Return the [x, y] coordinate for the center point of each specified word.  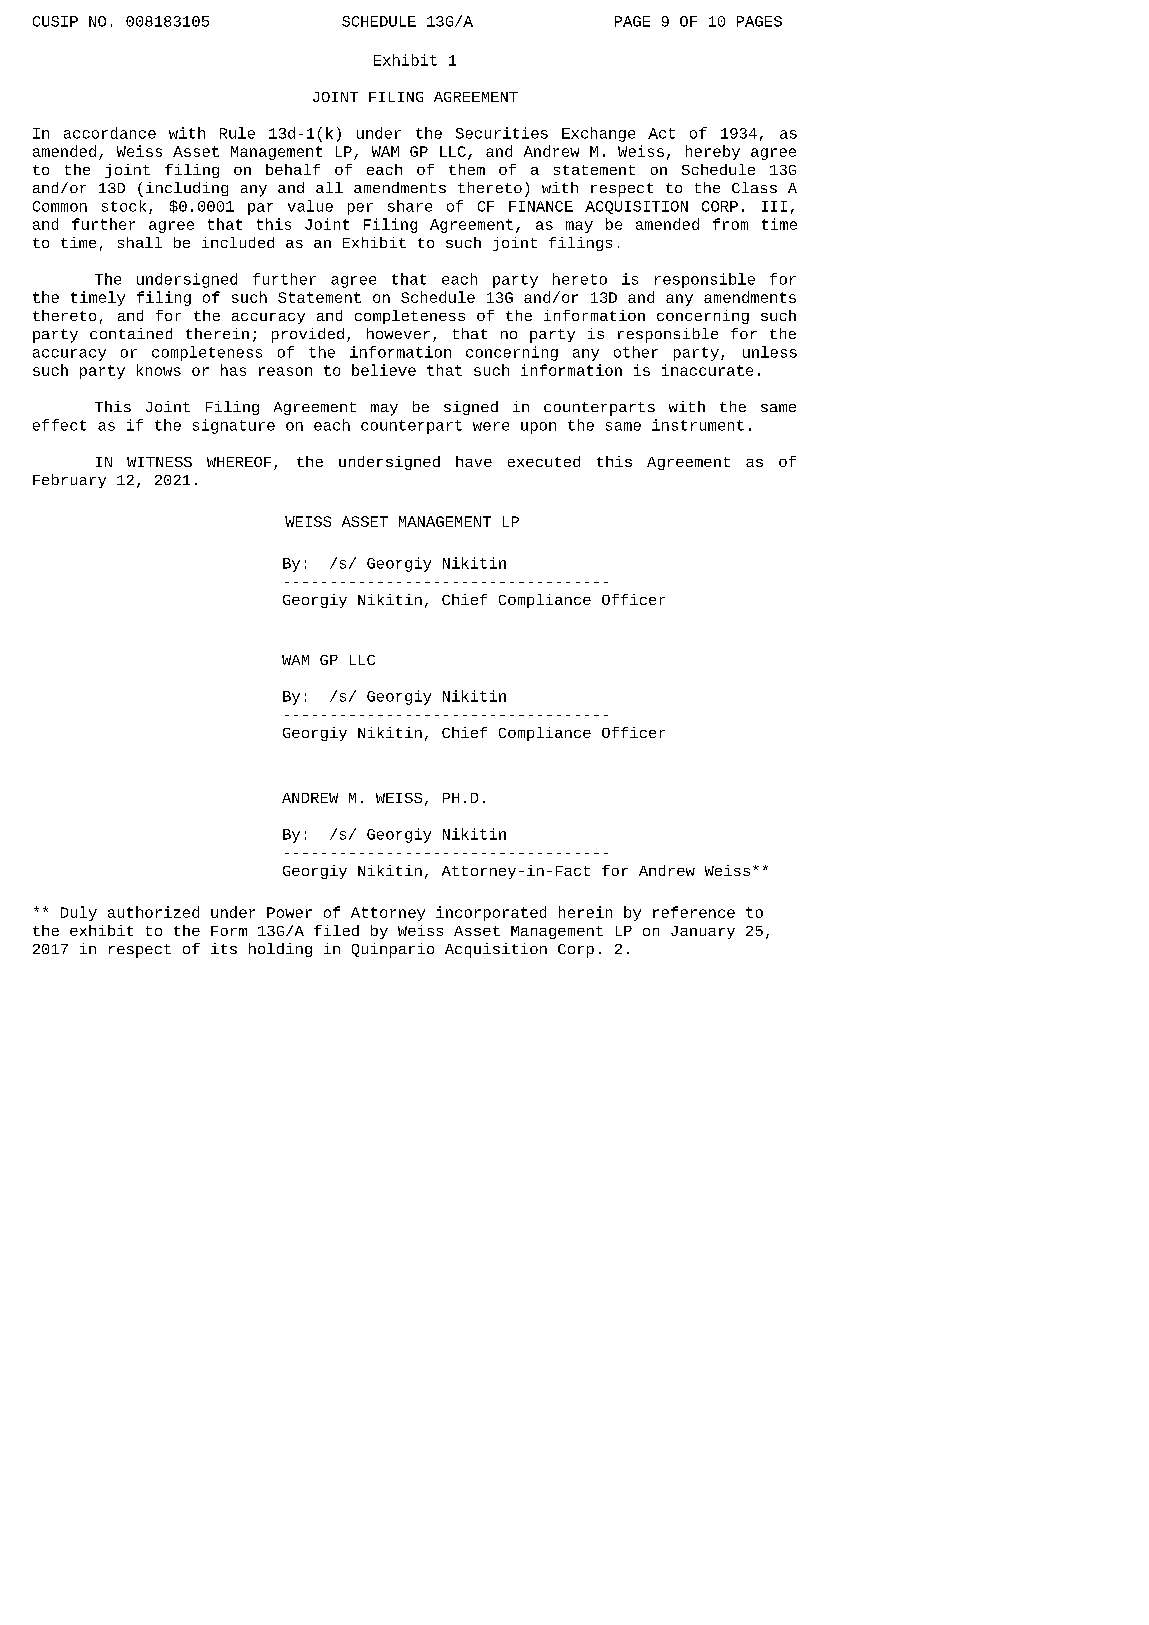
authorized [153, 912]
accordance [110, 133]
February [69, 481]
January [703, 932]
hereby [713, 152]
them [467, 169]
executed [544, 461]
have [474, 461]
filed [336, 930]
